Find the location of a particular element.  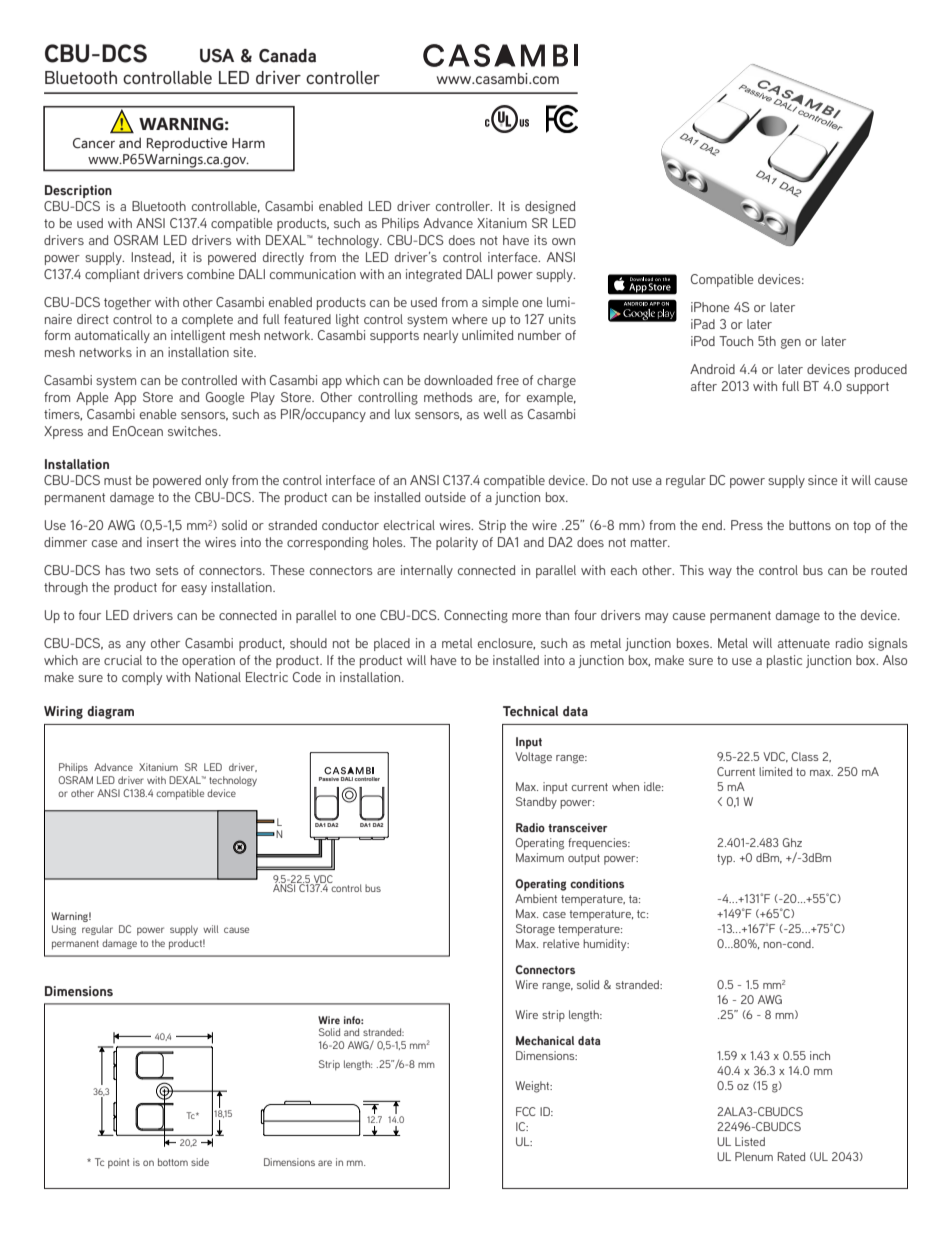

Listed is located at coordinates (750, 1141).
